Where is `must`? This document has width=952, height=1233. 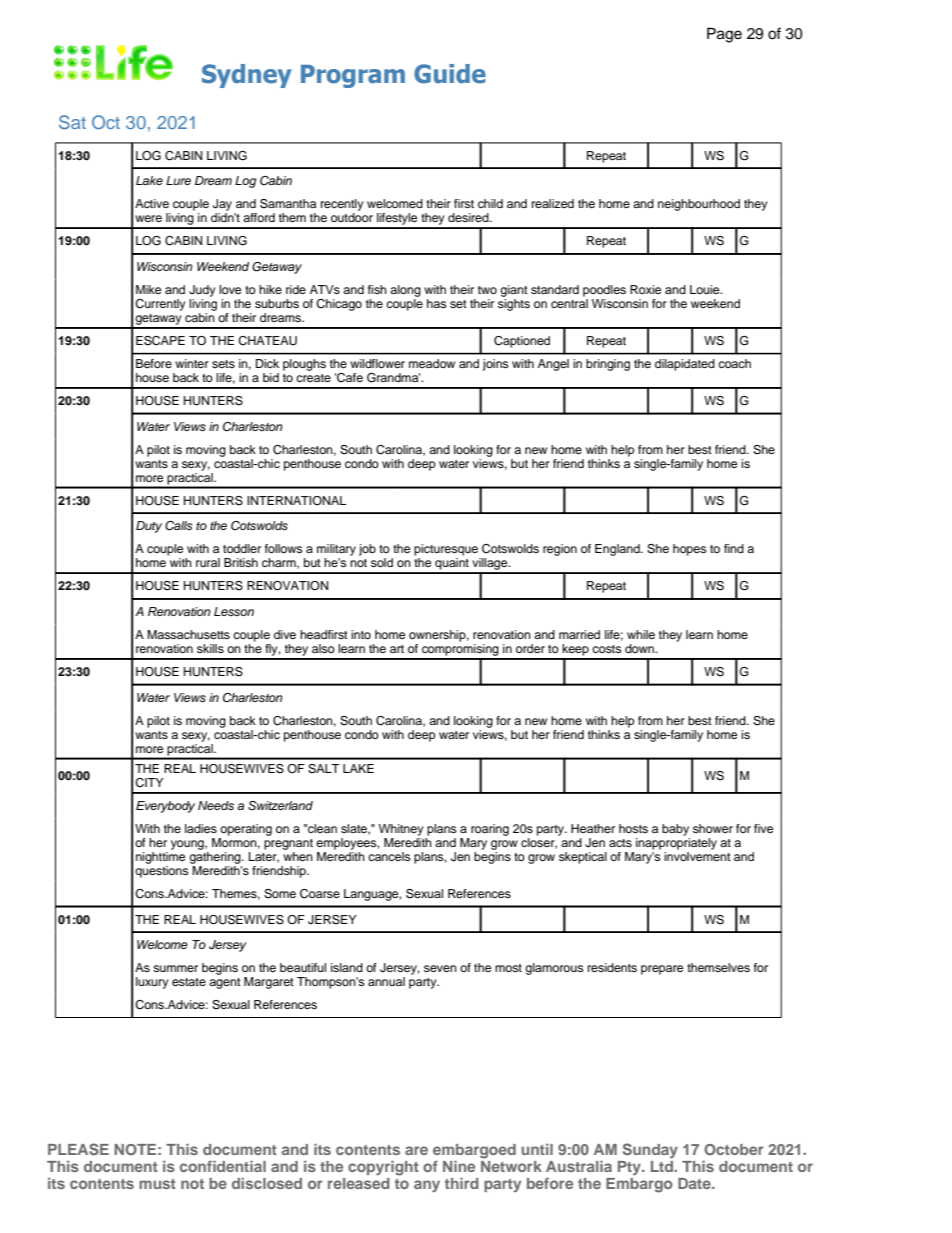
must is located at coordinates (157, 1184).
